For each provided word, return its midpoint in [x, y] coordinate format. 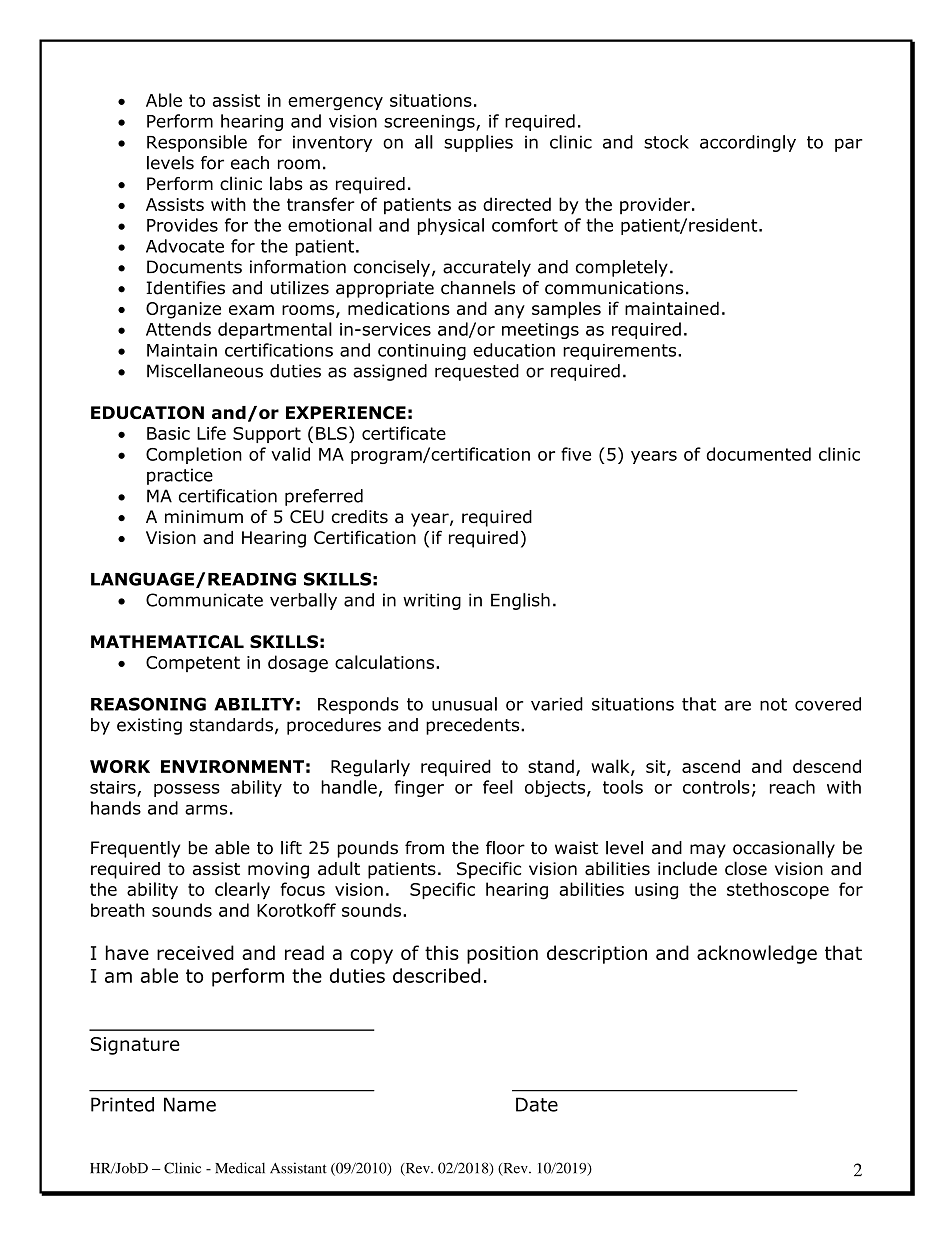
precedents [474, 726]
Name [190, 1104]
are [737, 705]
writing [432, 601]
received [195, 952]
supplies [478, 143]
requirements [621, 352]
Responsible [197, 143]
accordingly [748, 143]
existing [149, 726]
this [442, 952]
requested [477, 372]
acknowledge [757, 954]
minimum [204, 517]
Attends [178, 329]
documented [759, 454]
